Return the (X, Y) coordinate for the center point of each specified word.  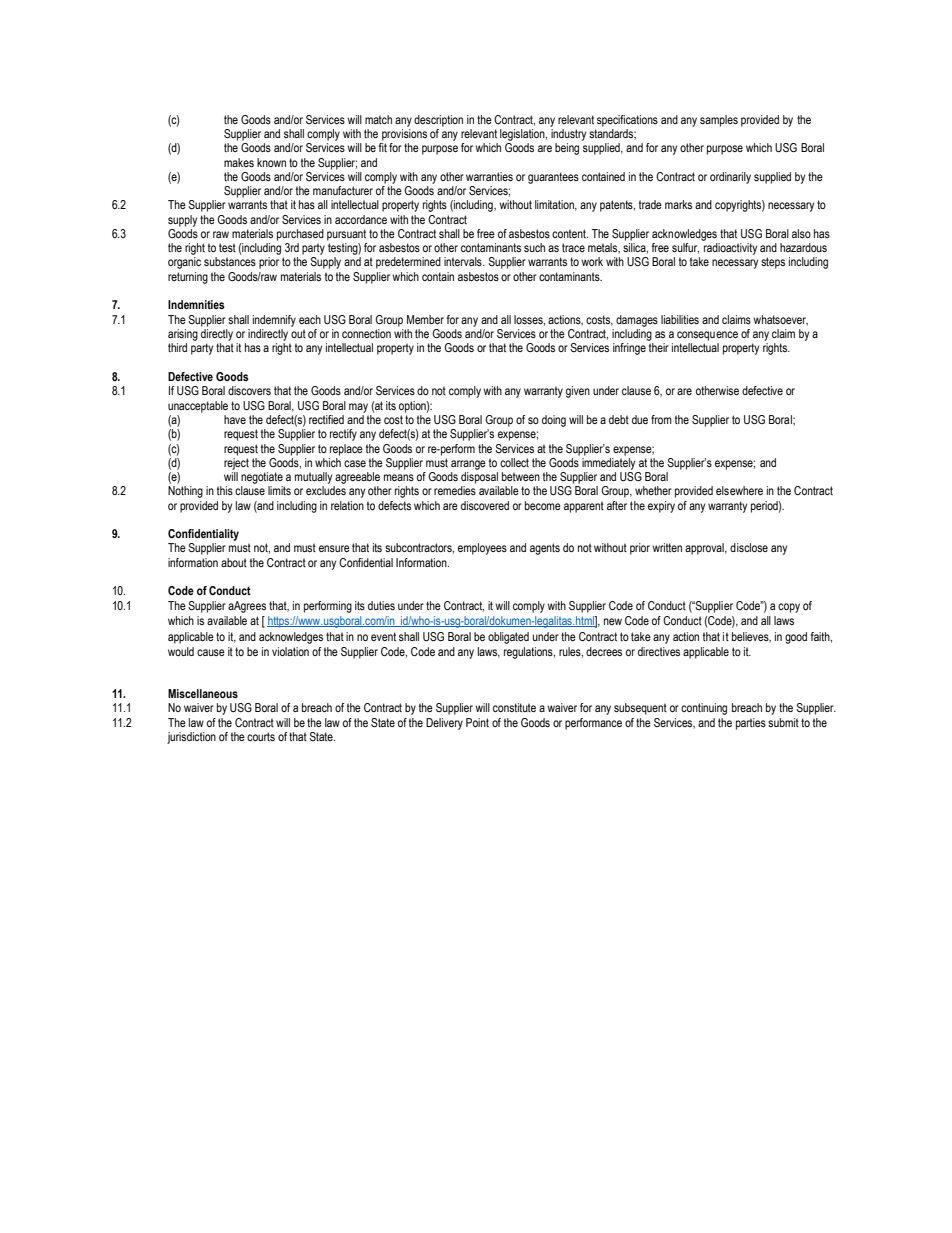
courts (261, 736)
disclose (749, 547)
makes (239, 162)
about (234, 562)
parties (751, 724)
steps (773, 263)
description (438, 121)
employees (482, 549)
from (661, 419)
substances (230, 261)
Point (477, 722)
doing (554, 421)
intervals (464, 261)
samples (719, 121)
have (235, 419)
